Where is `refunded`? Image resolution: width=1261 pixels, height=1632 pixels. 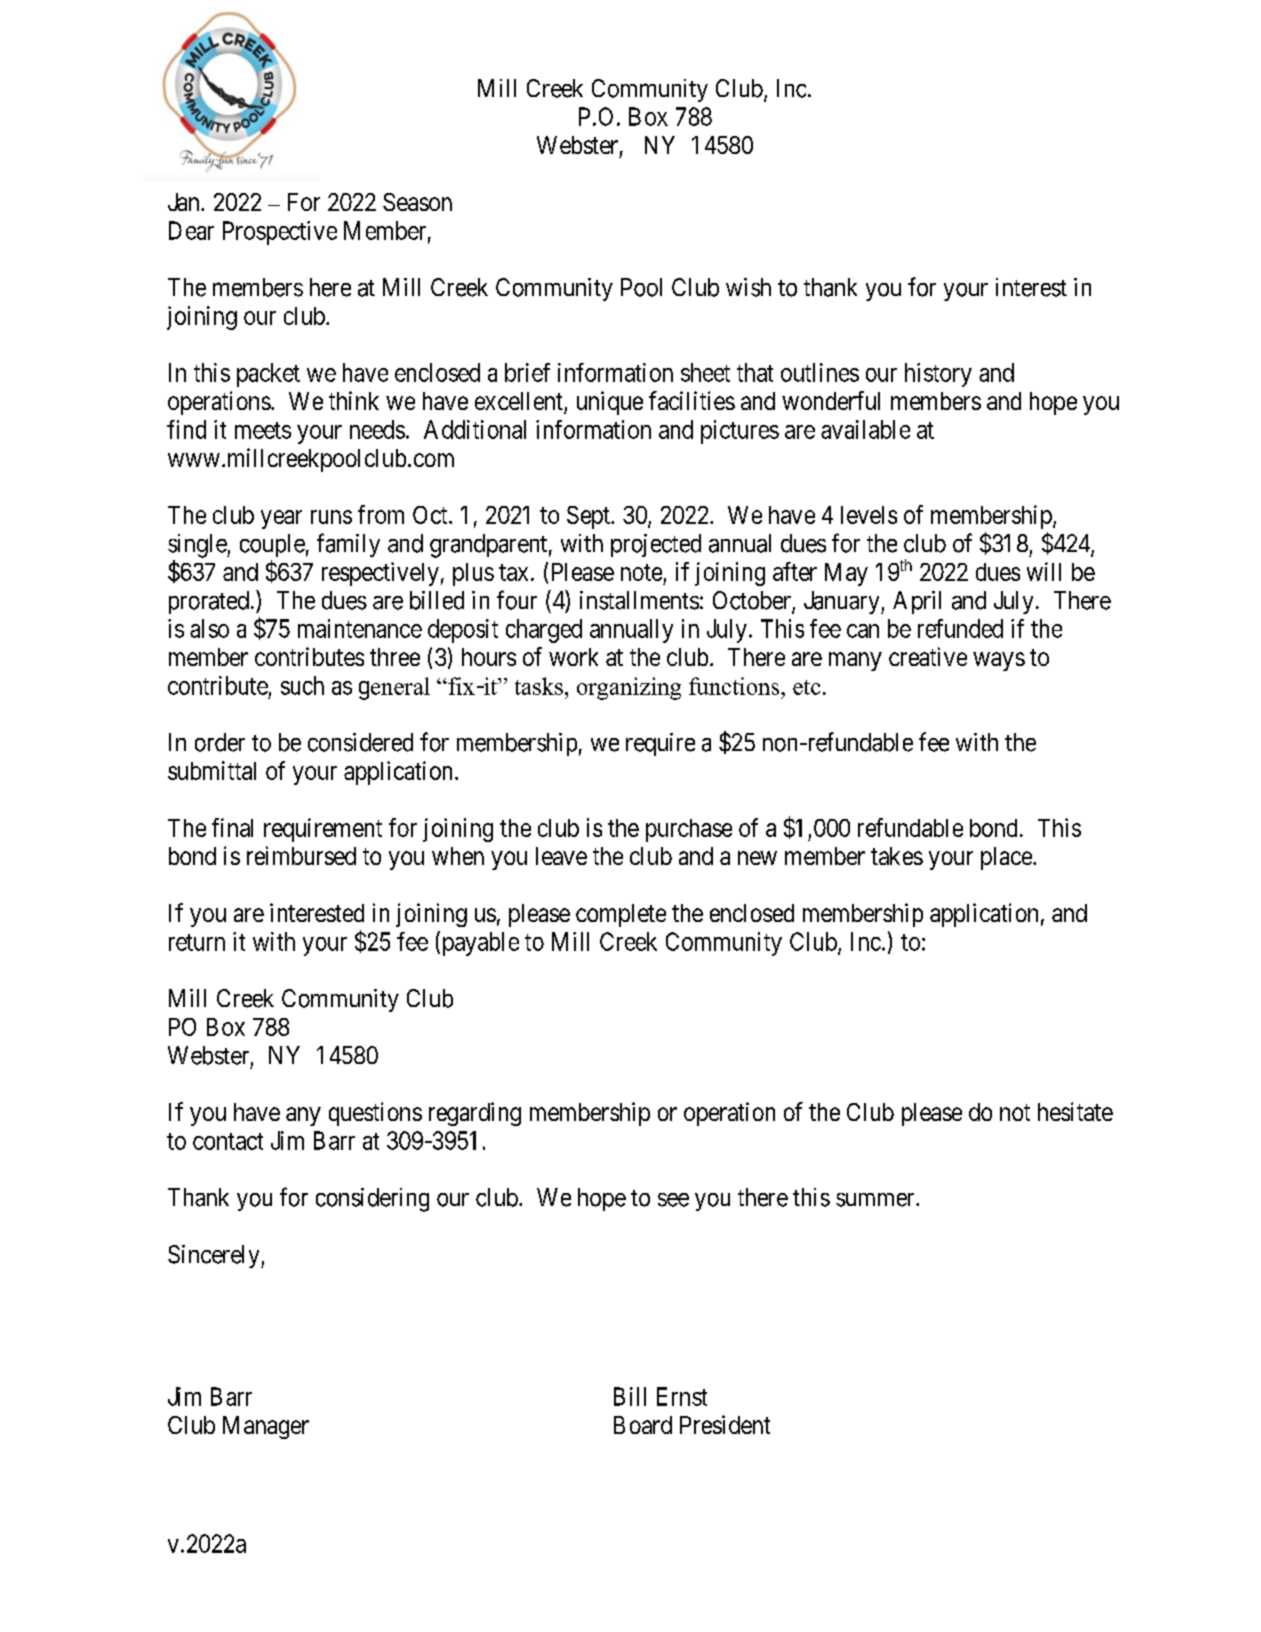 refunded is located at coordinates (960, 628).
